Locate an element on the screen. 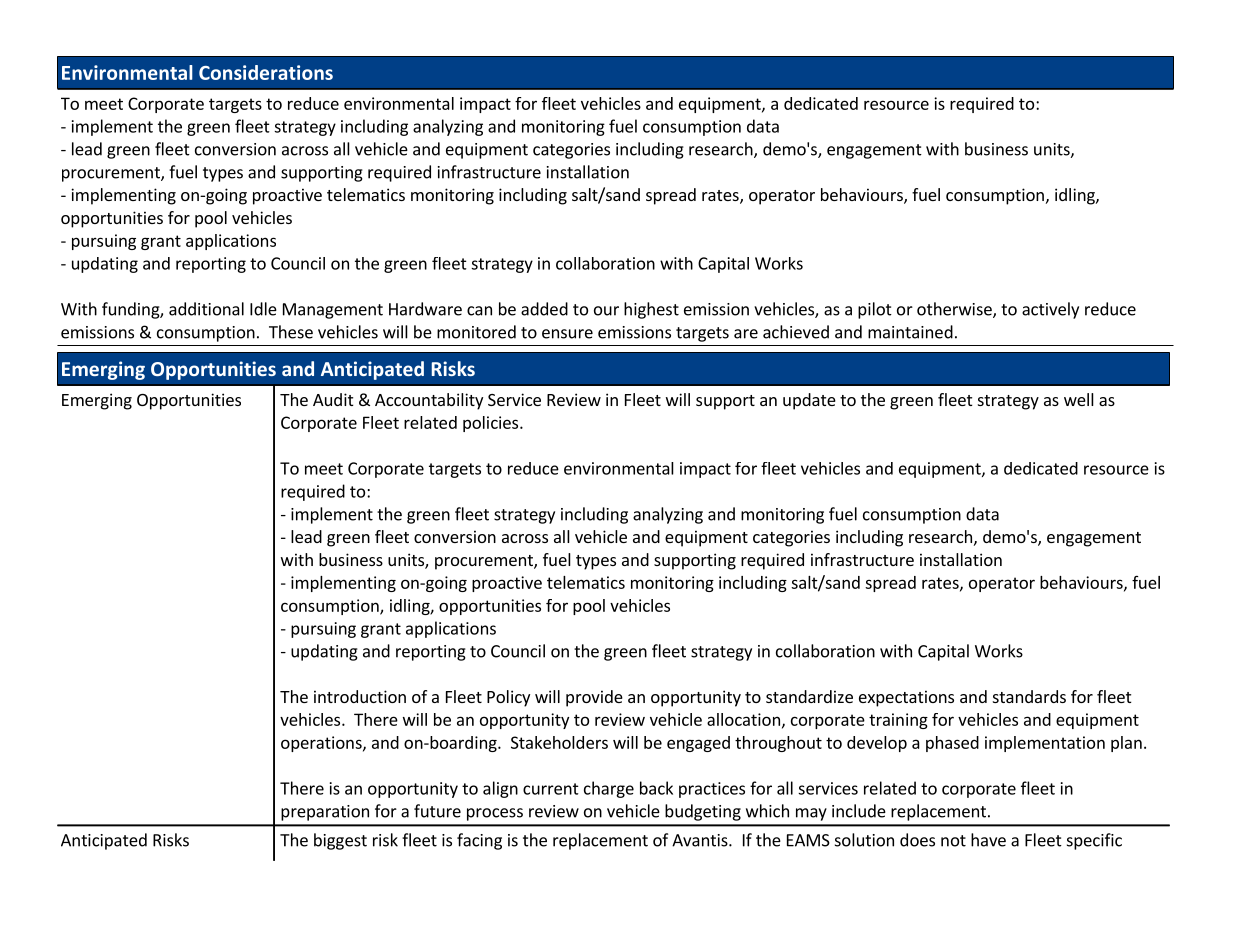  ensure is located at coordinates (567, 334).
